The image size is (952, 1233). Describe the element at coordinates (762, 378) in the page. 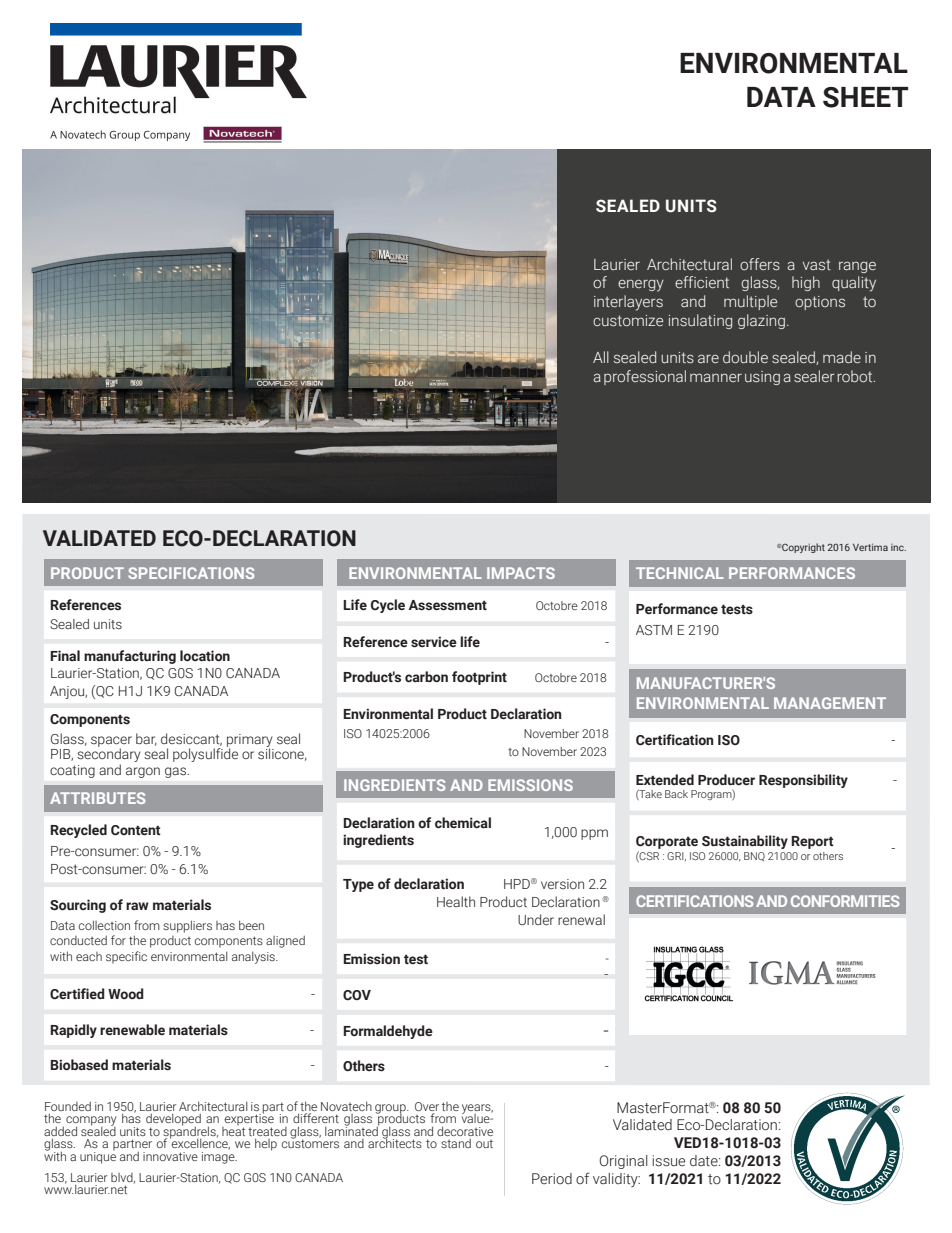

I see `using` at that location.
